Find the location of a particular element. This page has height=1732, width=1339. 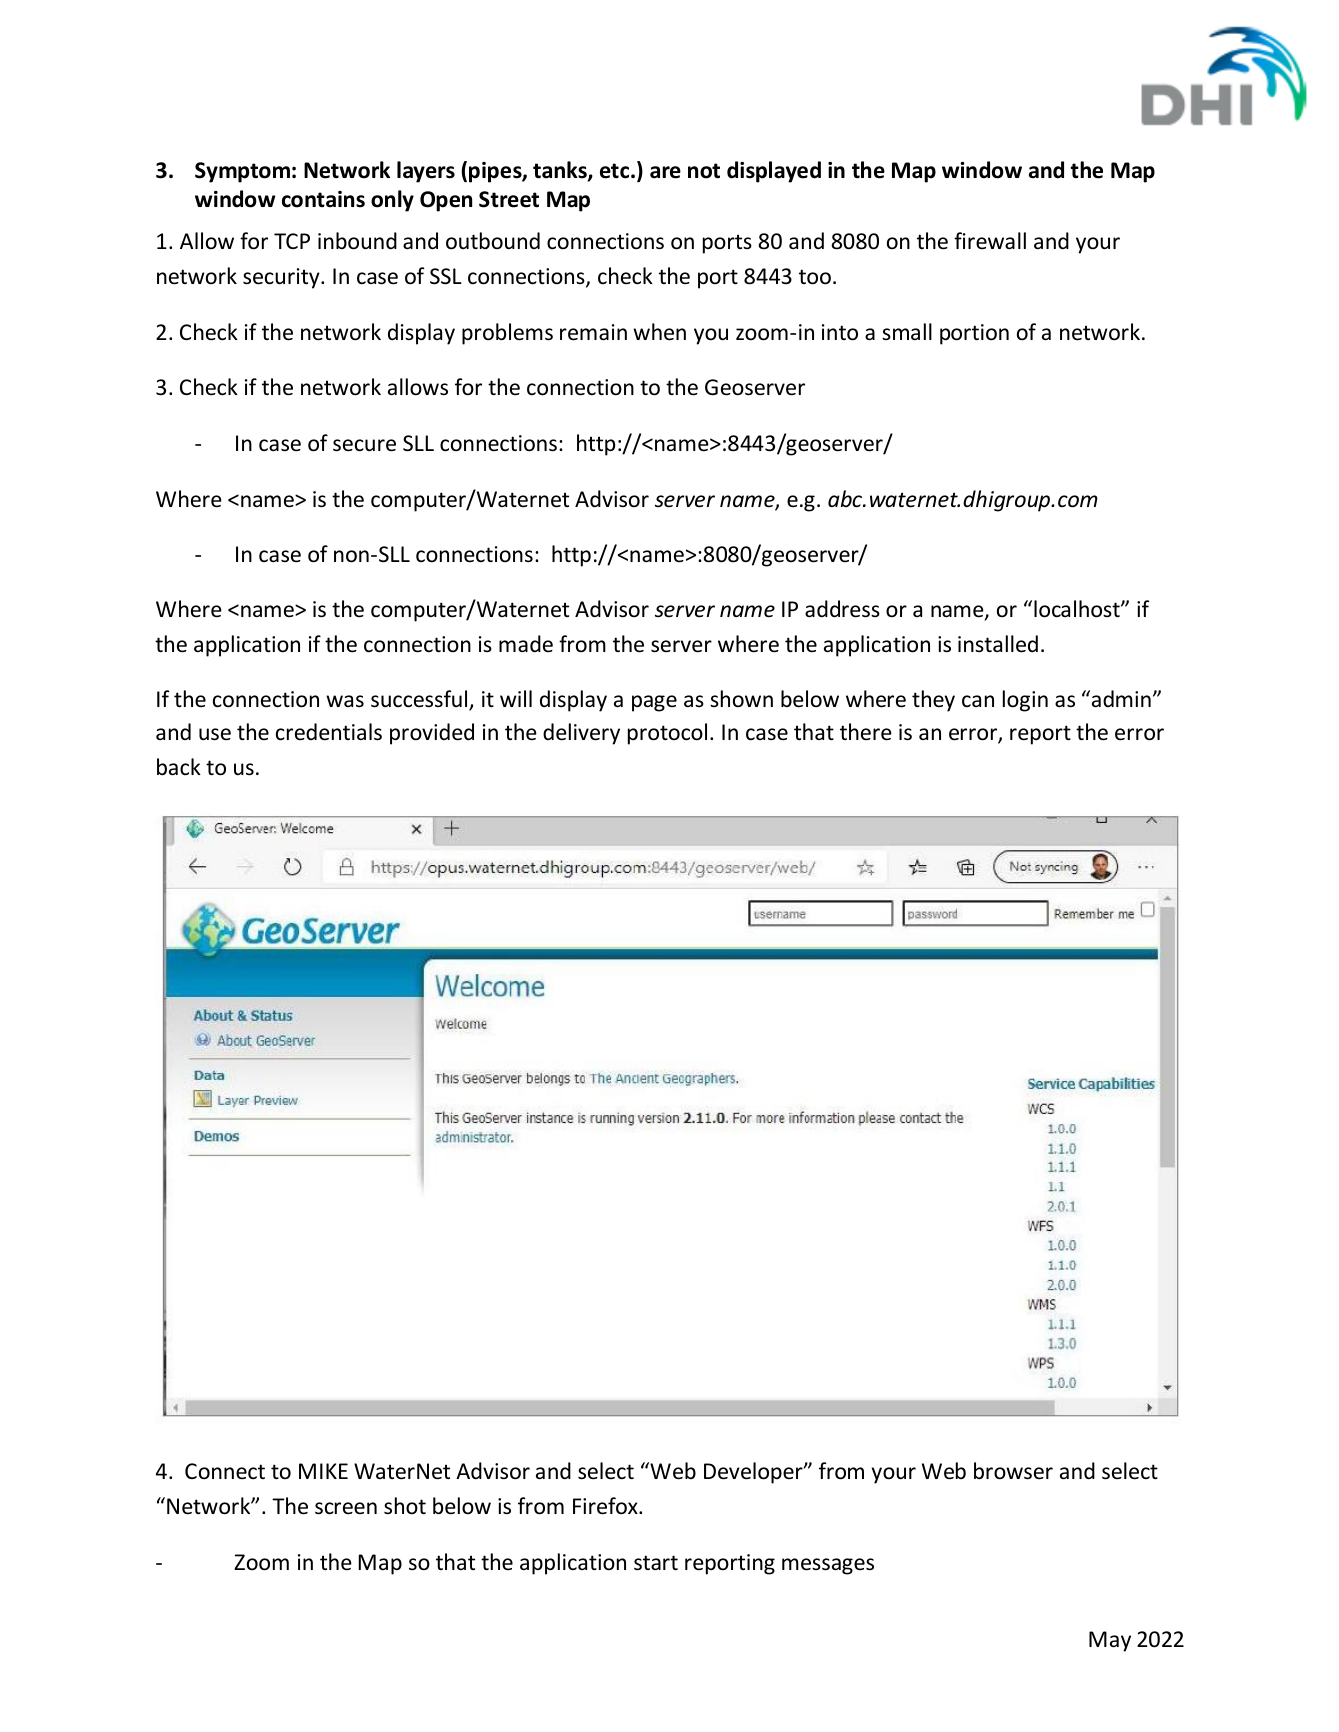

login is located at coordinates (1025, 701).
